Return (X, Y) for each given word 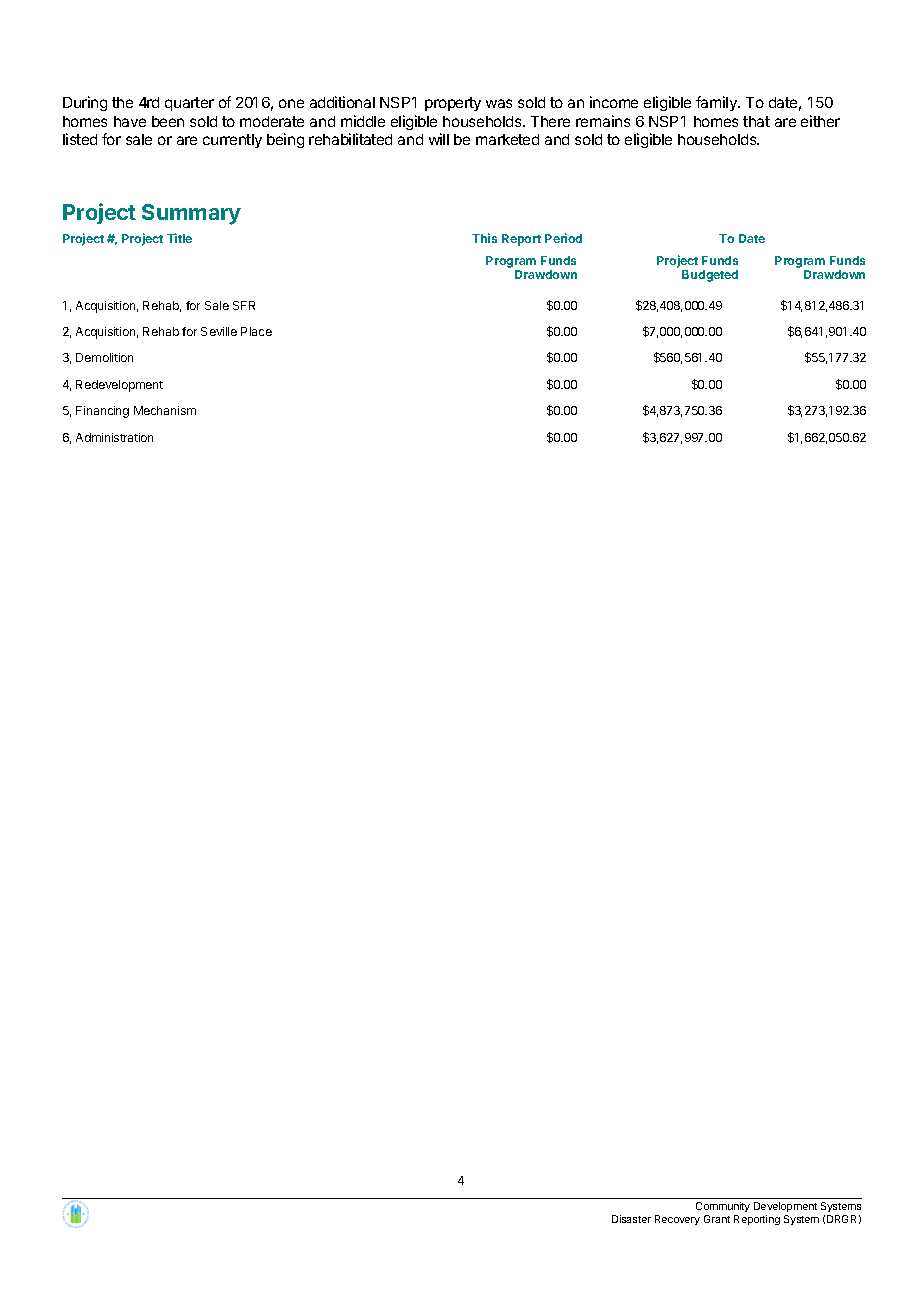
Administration (114, 437)
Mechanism (165, 410)
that (756, 121)
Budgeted (710, 276)
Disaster (631, 1219)
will (439, 139)
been (168, 121)
